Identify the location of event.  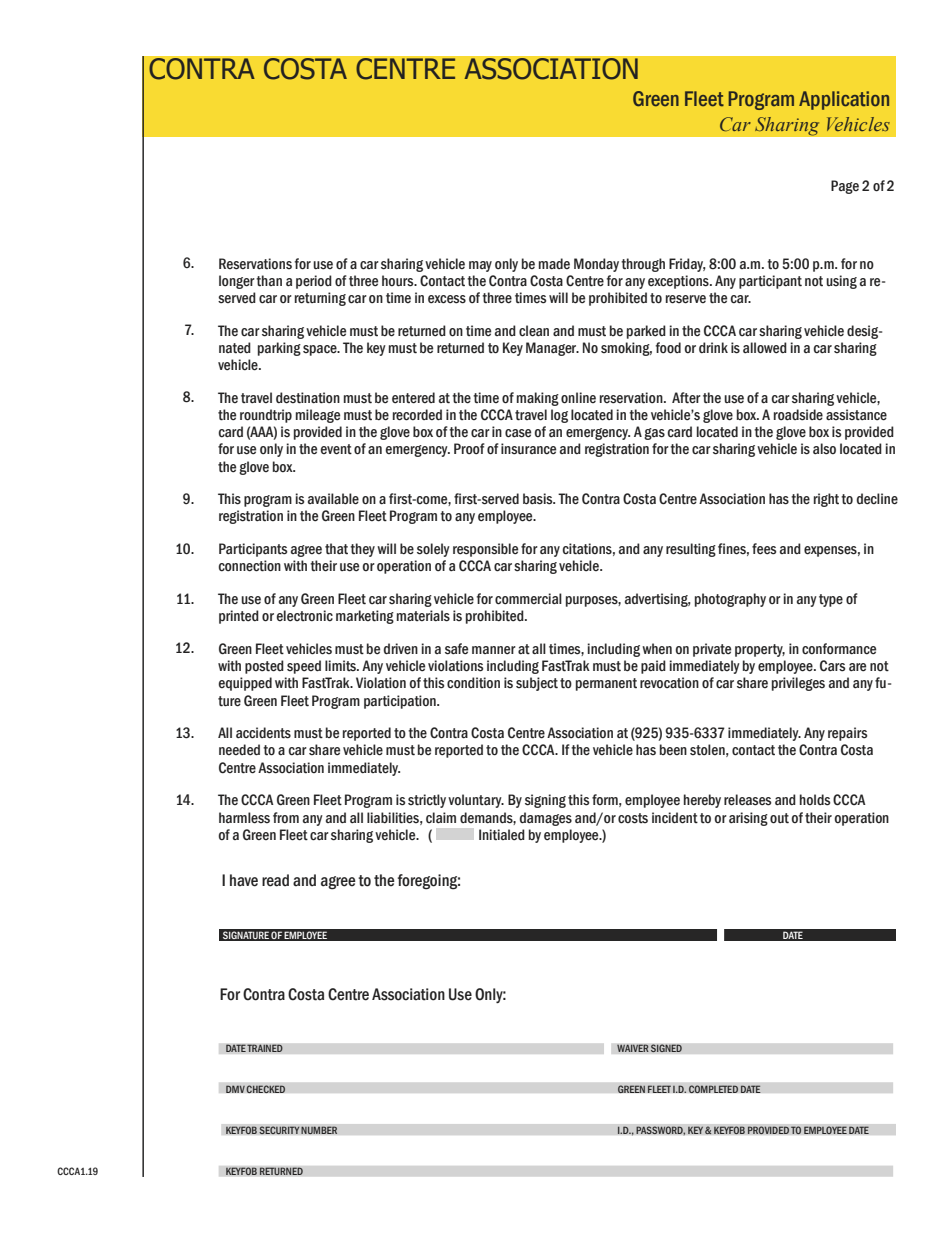
(336, 449).
